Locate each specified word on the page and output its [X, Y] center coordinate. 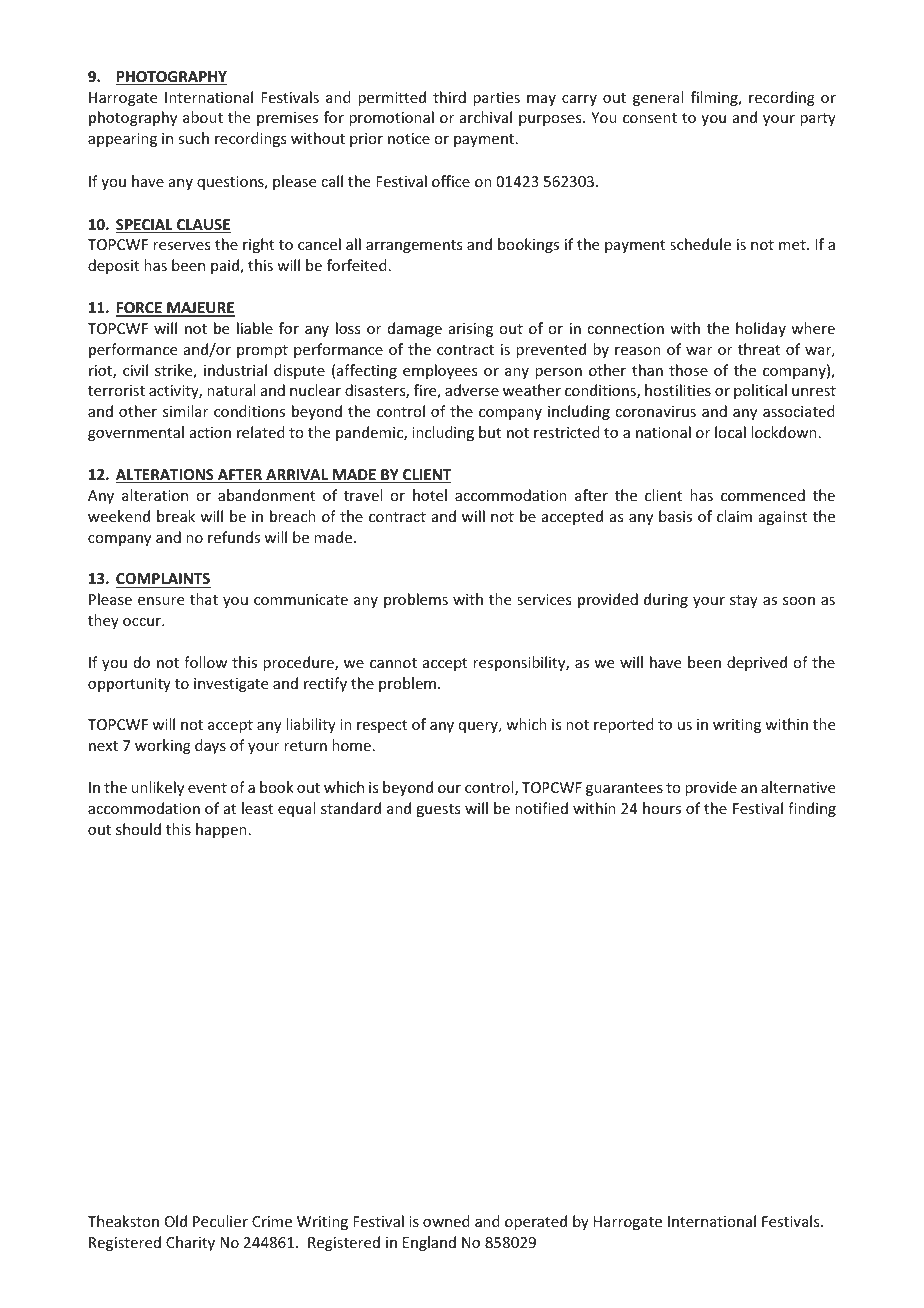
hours [662, 808]
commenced [763, 495]
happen [221, 830]
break [176, 516]
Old [176, 1221]
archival [486, 117]
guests [438, 810]
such [193, 138]
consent [650, 118]
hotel [430, 495]
